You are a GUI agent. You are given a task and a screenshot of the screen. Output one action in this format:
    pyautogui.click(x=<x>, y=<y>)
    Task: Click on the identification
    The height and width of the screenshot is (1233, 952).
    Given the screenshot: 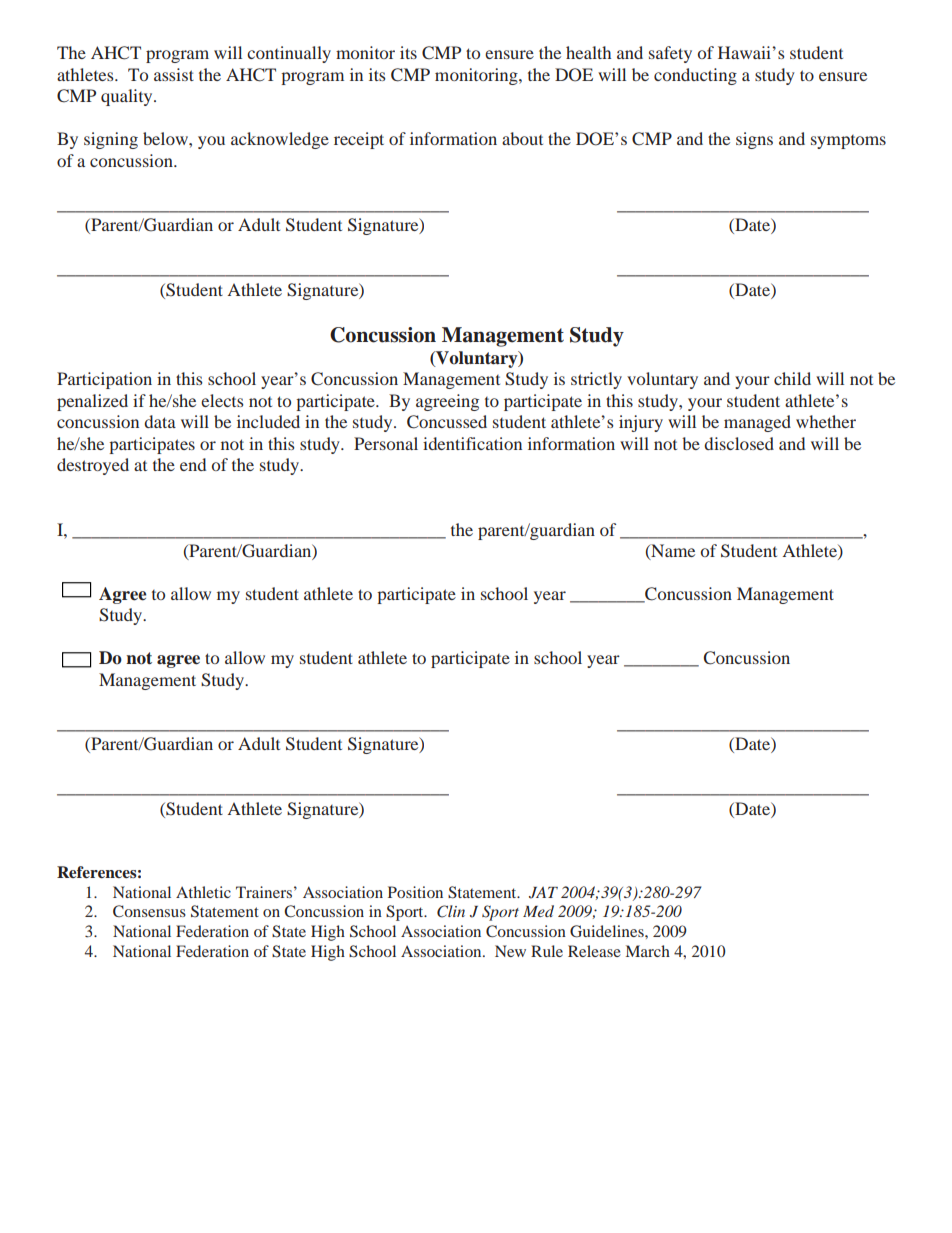 What is the action you would take?
    pyautogui.click(x=472, y=443)
